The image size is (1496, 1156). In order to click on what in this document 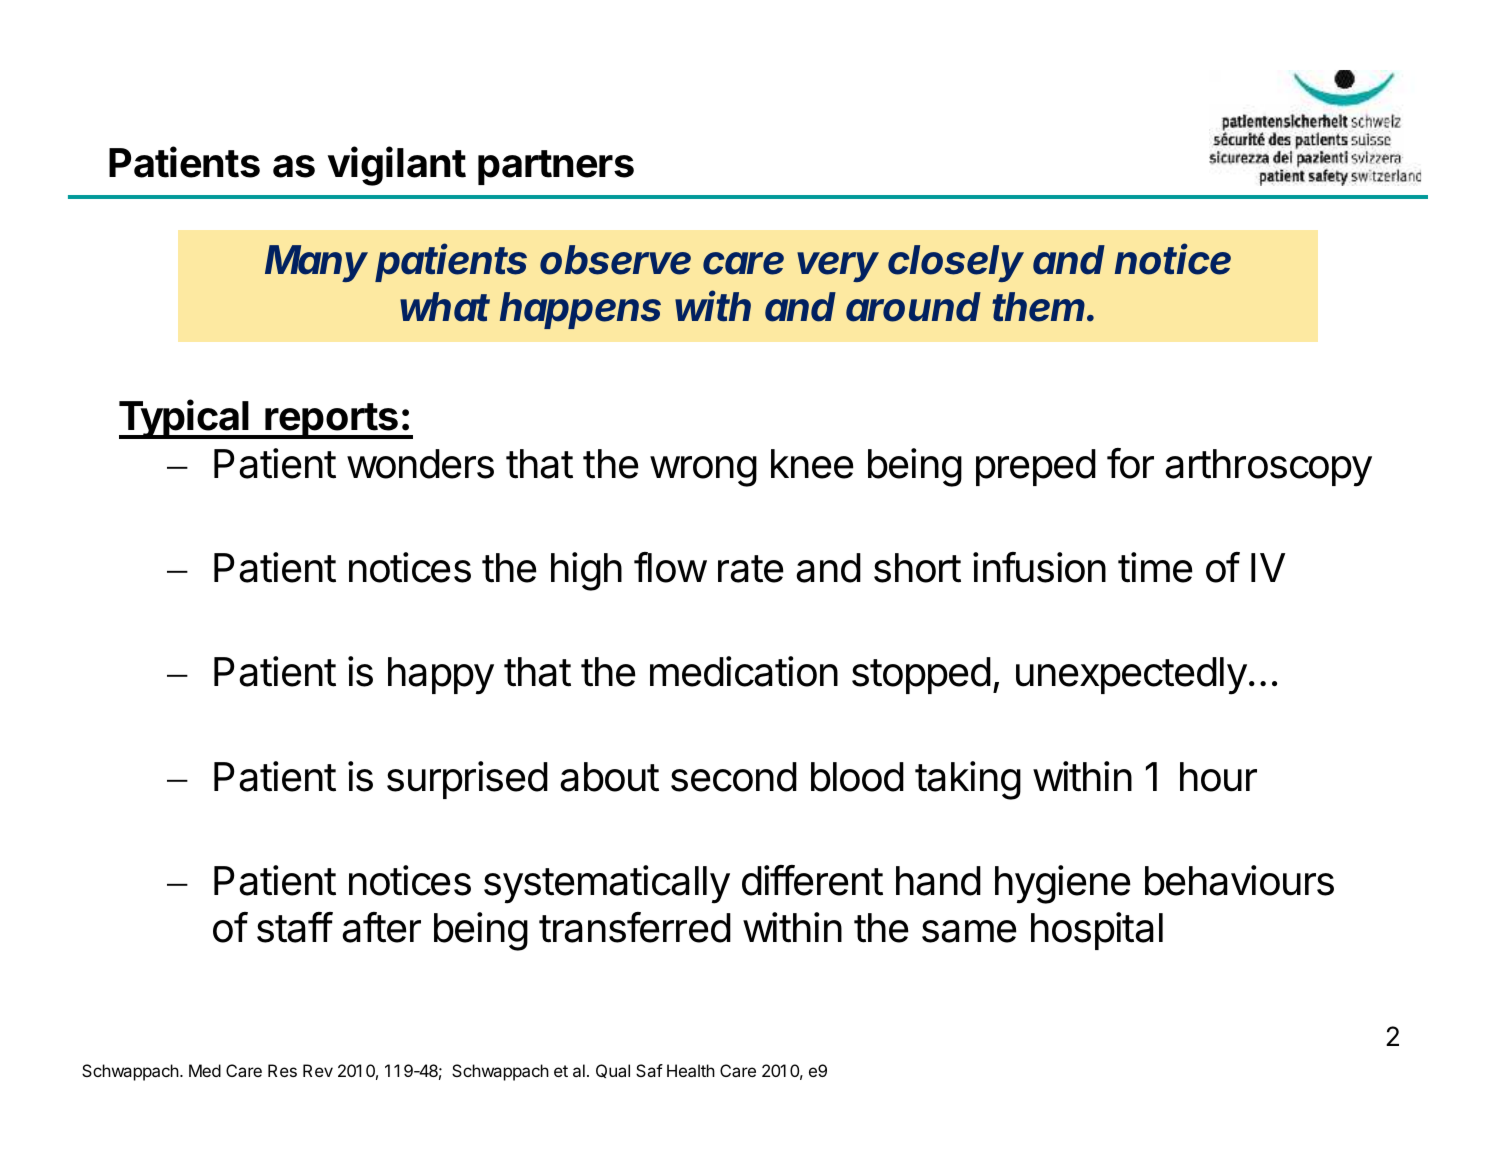, I will do `click(445, 307)`.
